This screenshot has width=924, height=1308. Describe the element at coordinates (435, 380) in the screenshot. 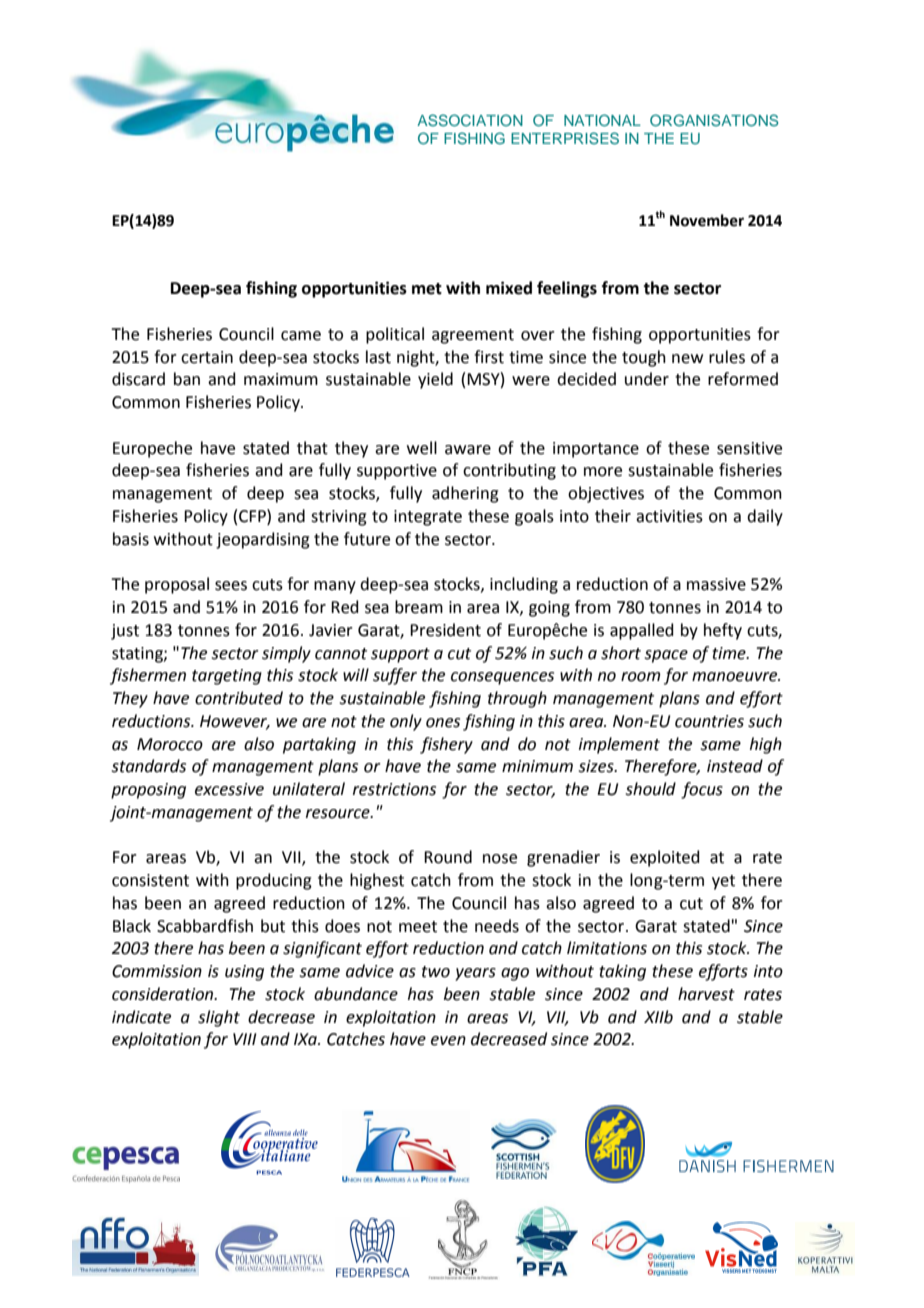

I see `yield` at that location.
